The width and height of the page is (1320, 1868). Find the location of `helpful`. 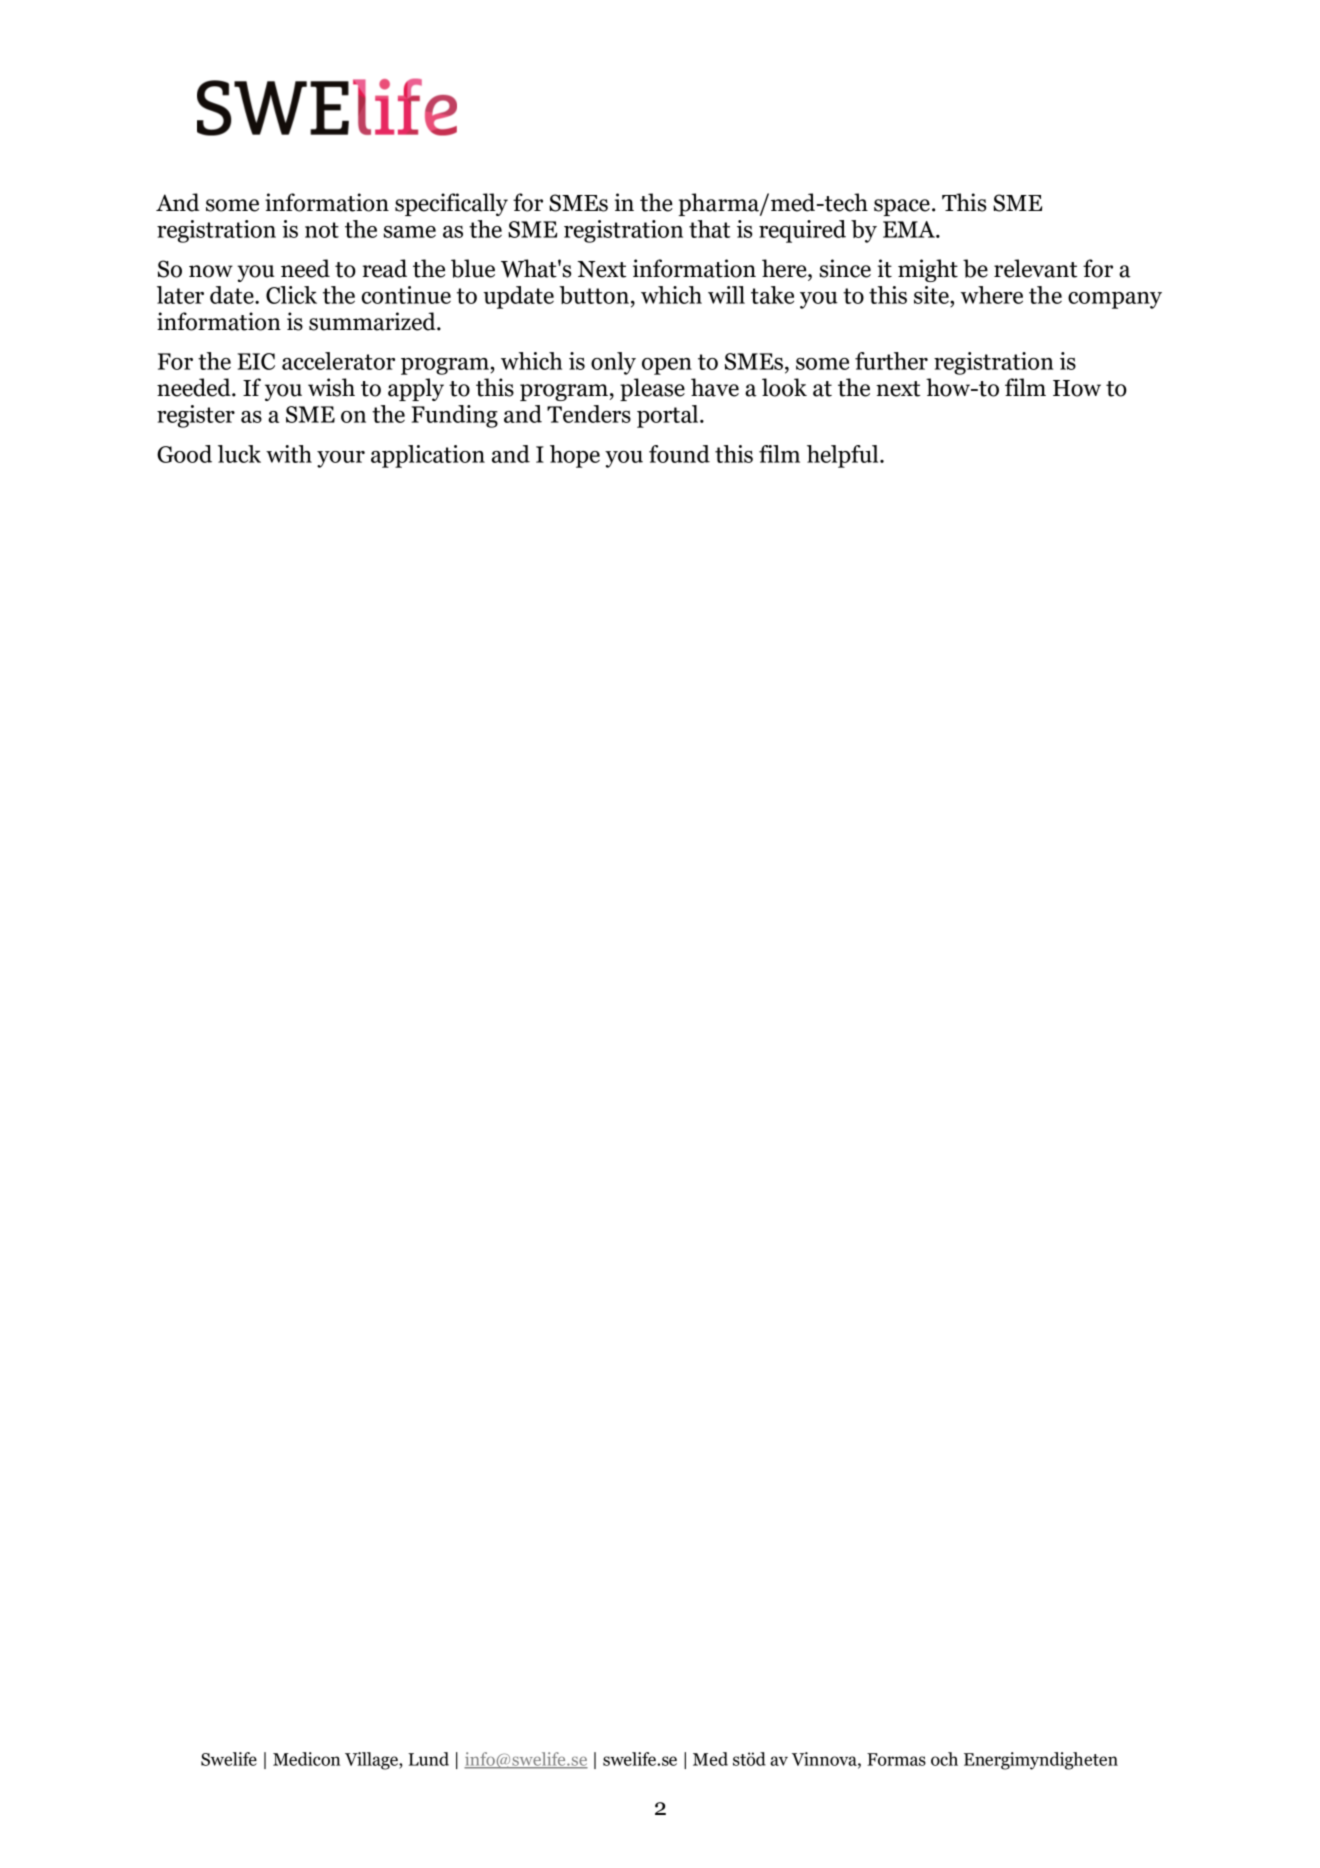

helpful is located at coordinates (844, 456).
